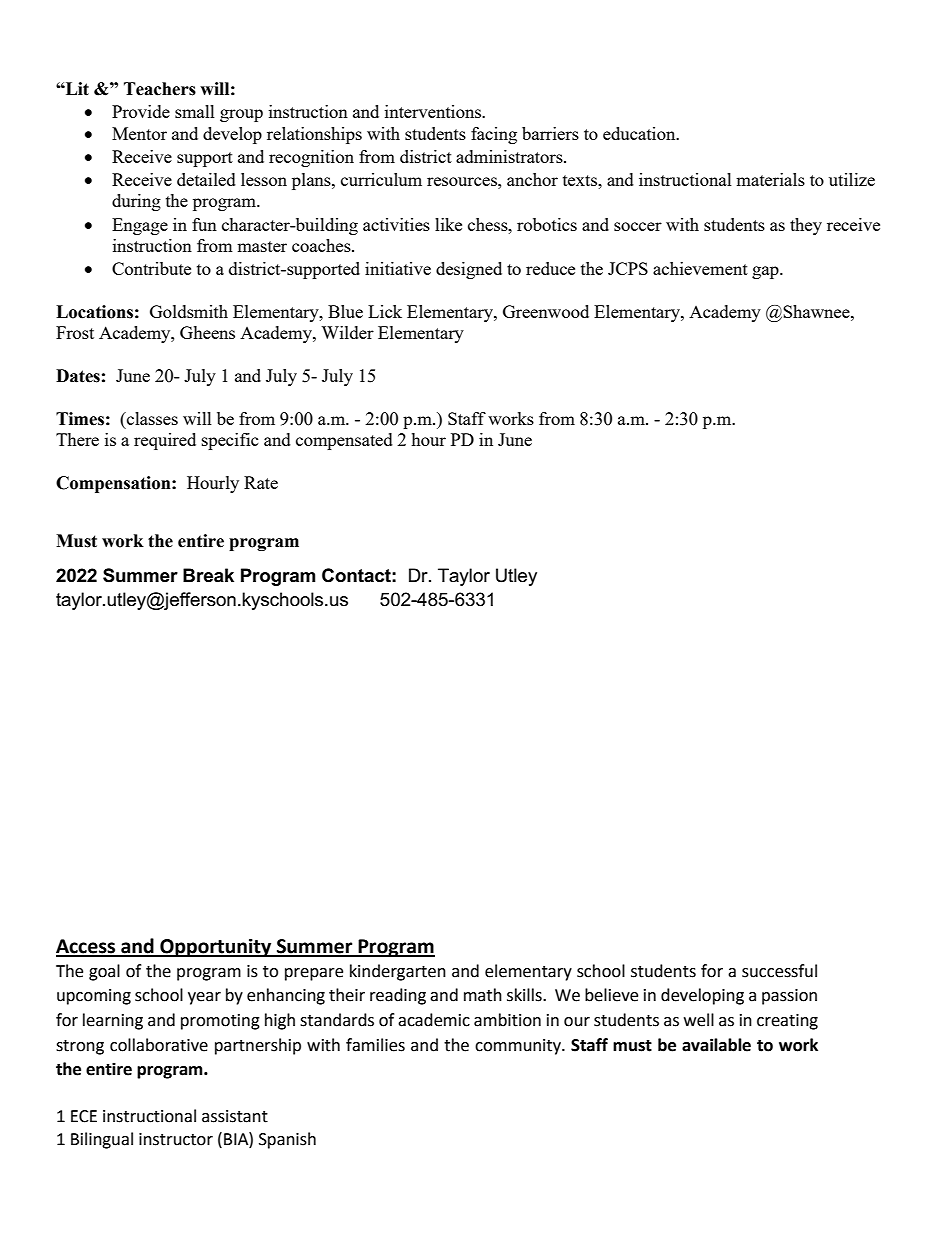  Describe the element at coordinates (195, 111) in the screenshot. I see `small` at that location.
